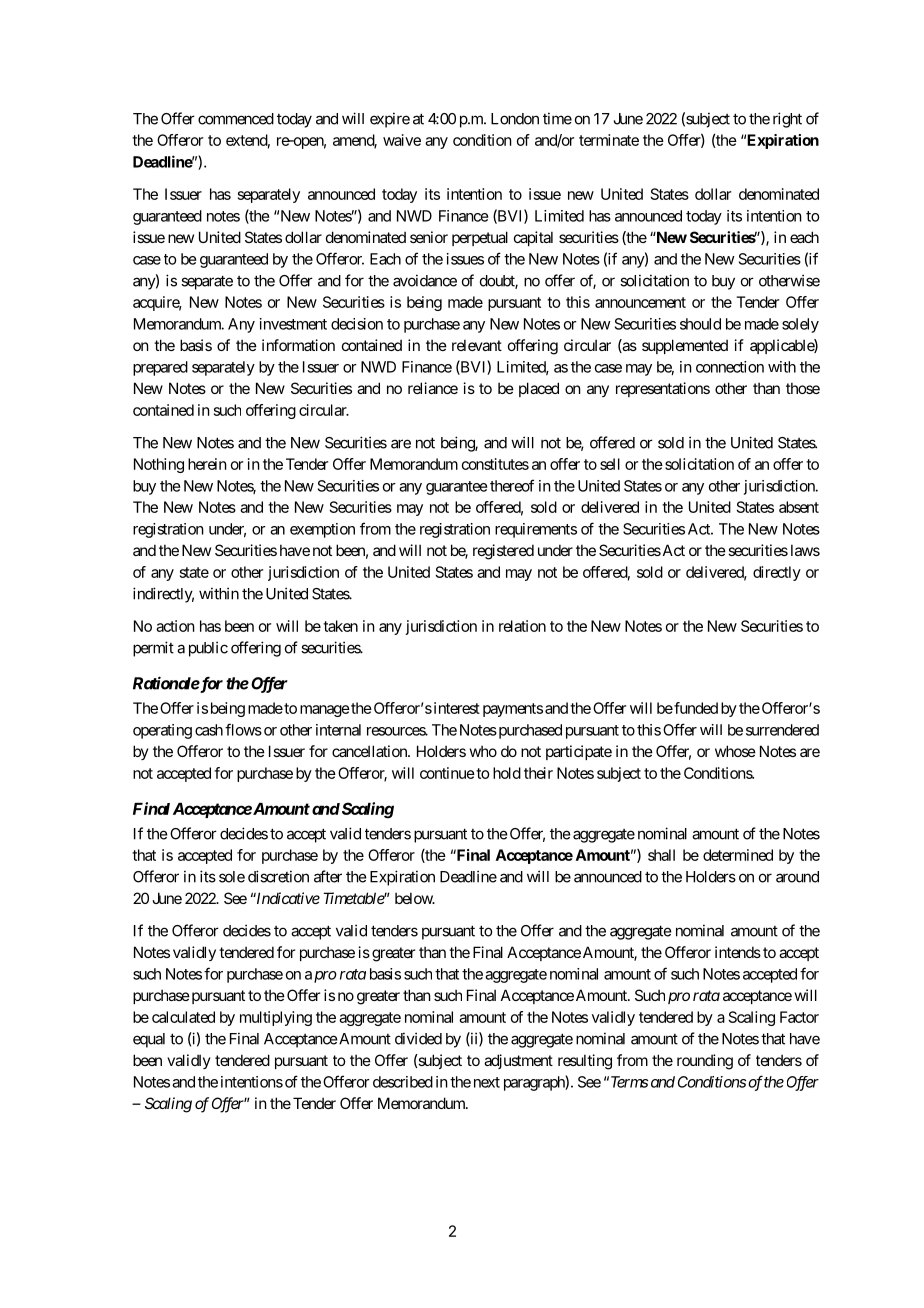 Image resolution: width=924 pixels, height=1308 pixels. What do you see at coordinates (515, 119) in the document?
I see `London` at bounding box center [515, 119].
